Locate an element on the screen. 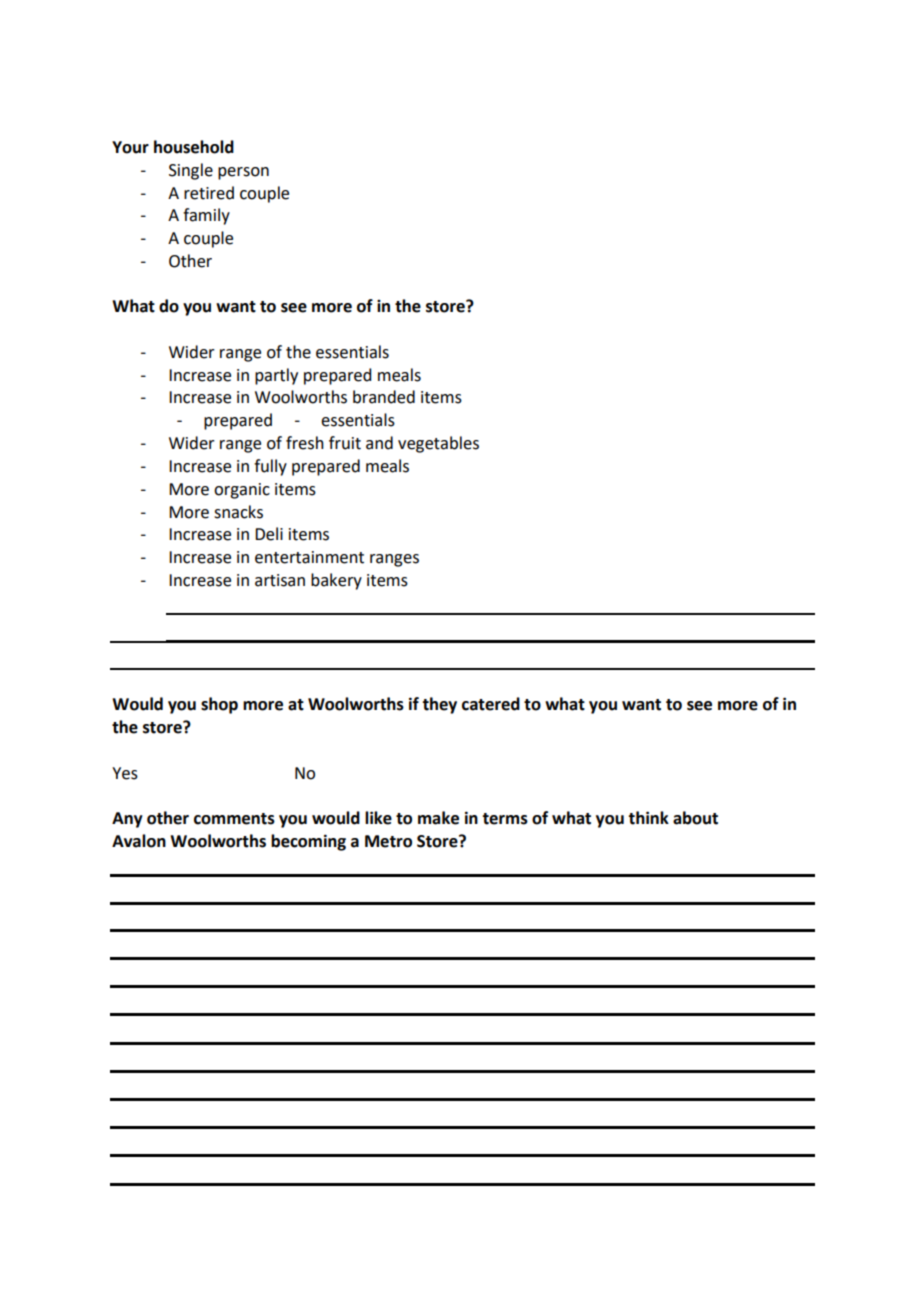 Image resolution: width=924 pixels, height=1308 pixels. shop is located at coordinates (219, 705).
